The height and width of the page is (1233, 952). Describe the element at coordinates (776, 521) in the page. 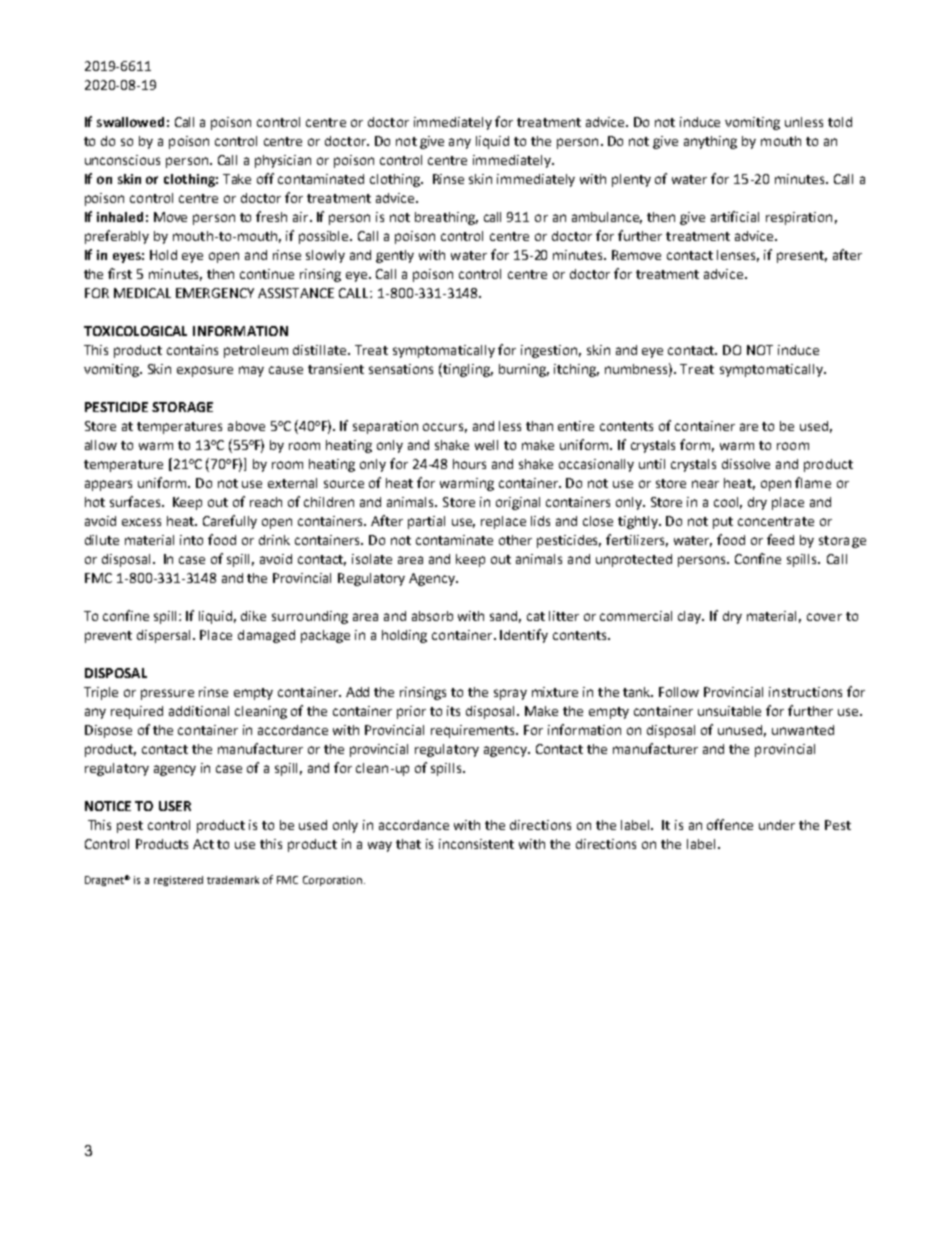

I see `concentrate` at that location.
